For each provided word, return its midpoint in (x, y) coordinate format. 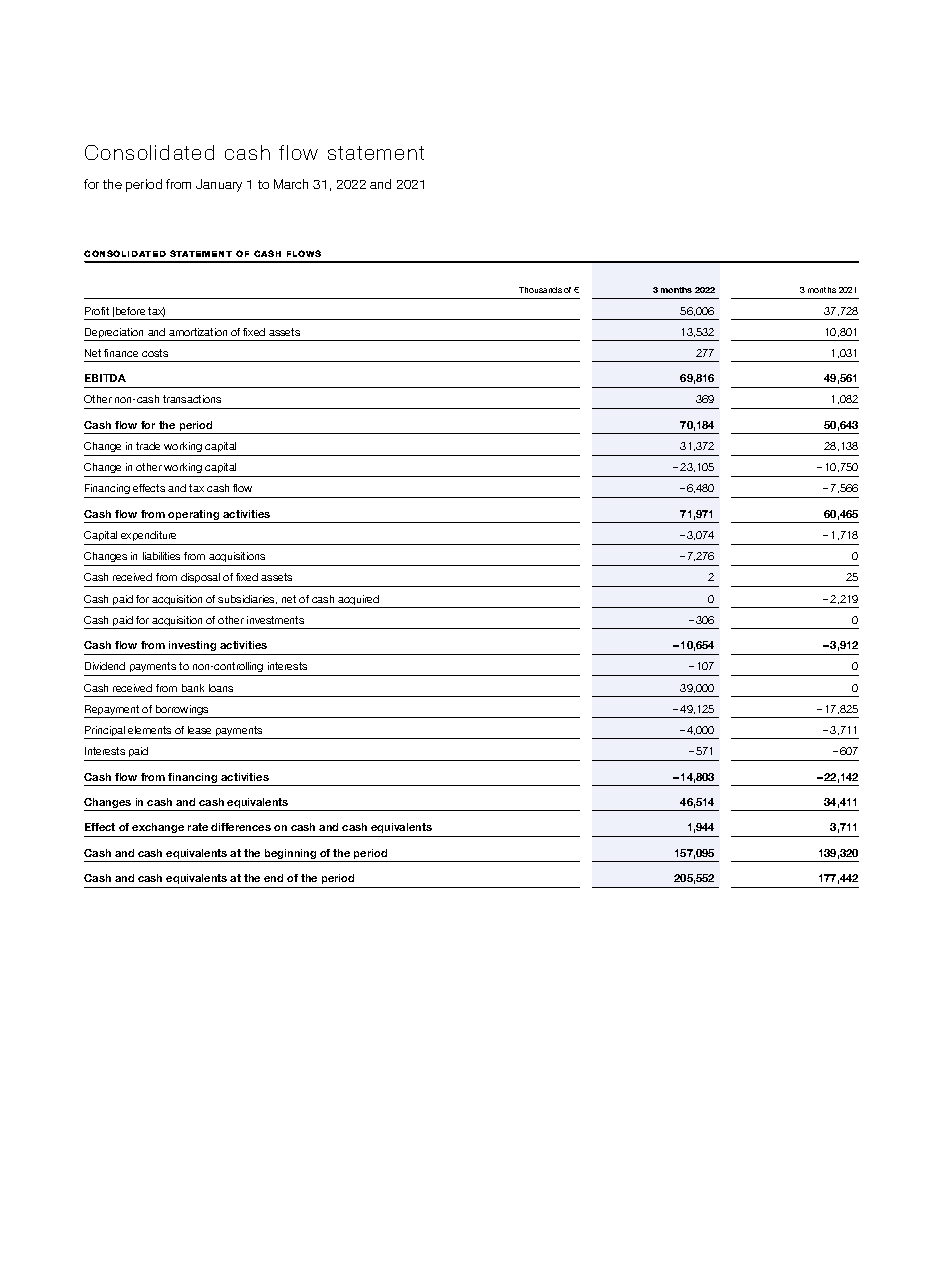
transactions (192, 399)
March (291, 184)
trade (148, 446)
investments (275, 620)
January (219, 185)
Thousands (540, 290)
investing (192, 646)
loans (221, 688)
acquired (359, 601)
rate (198, 827)
